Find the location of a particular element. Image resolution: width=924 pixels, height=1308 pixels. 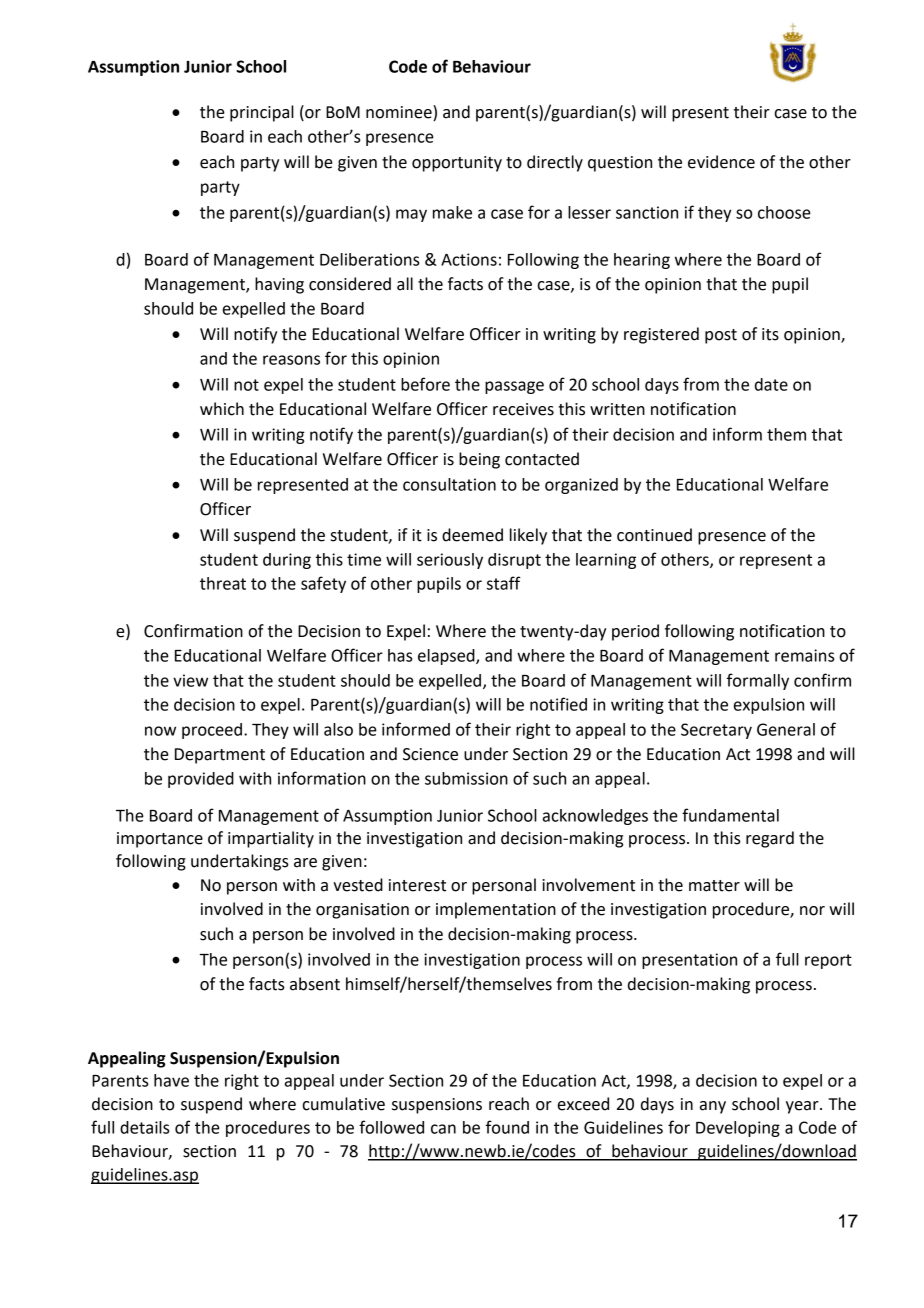

have is located at coordinates (171, 1080).
